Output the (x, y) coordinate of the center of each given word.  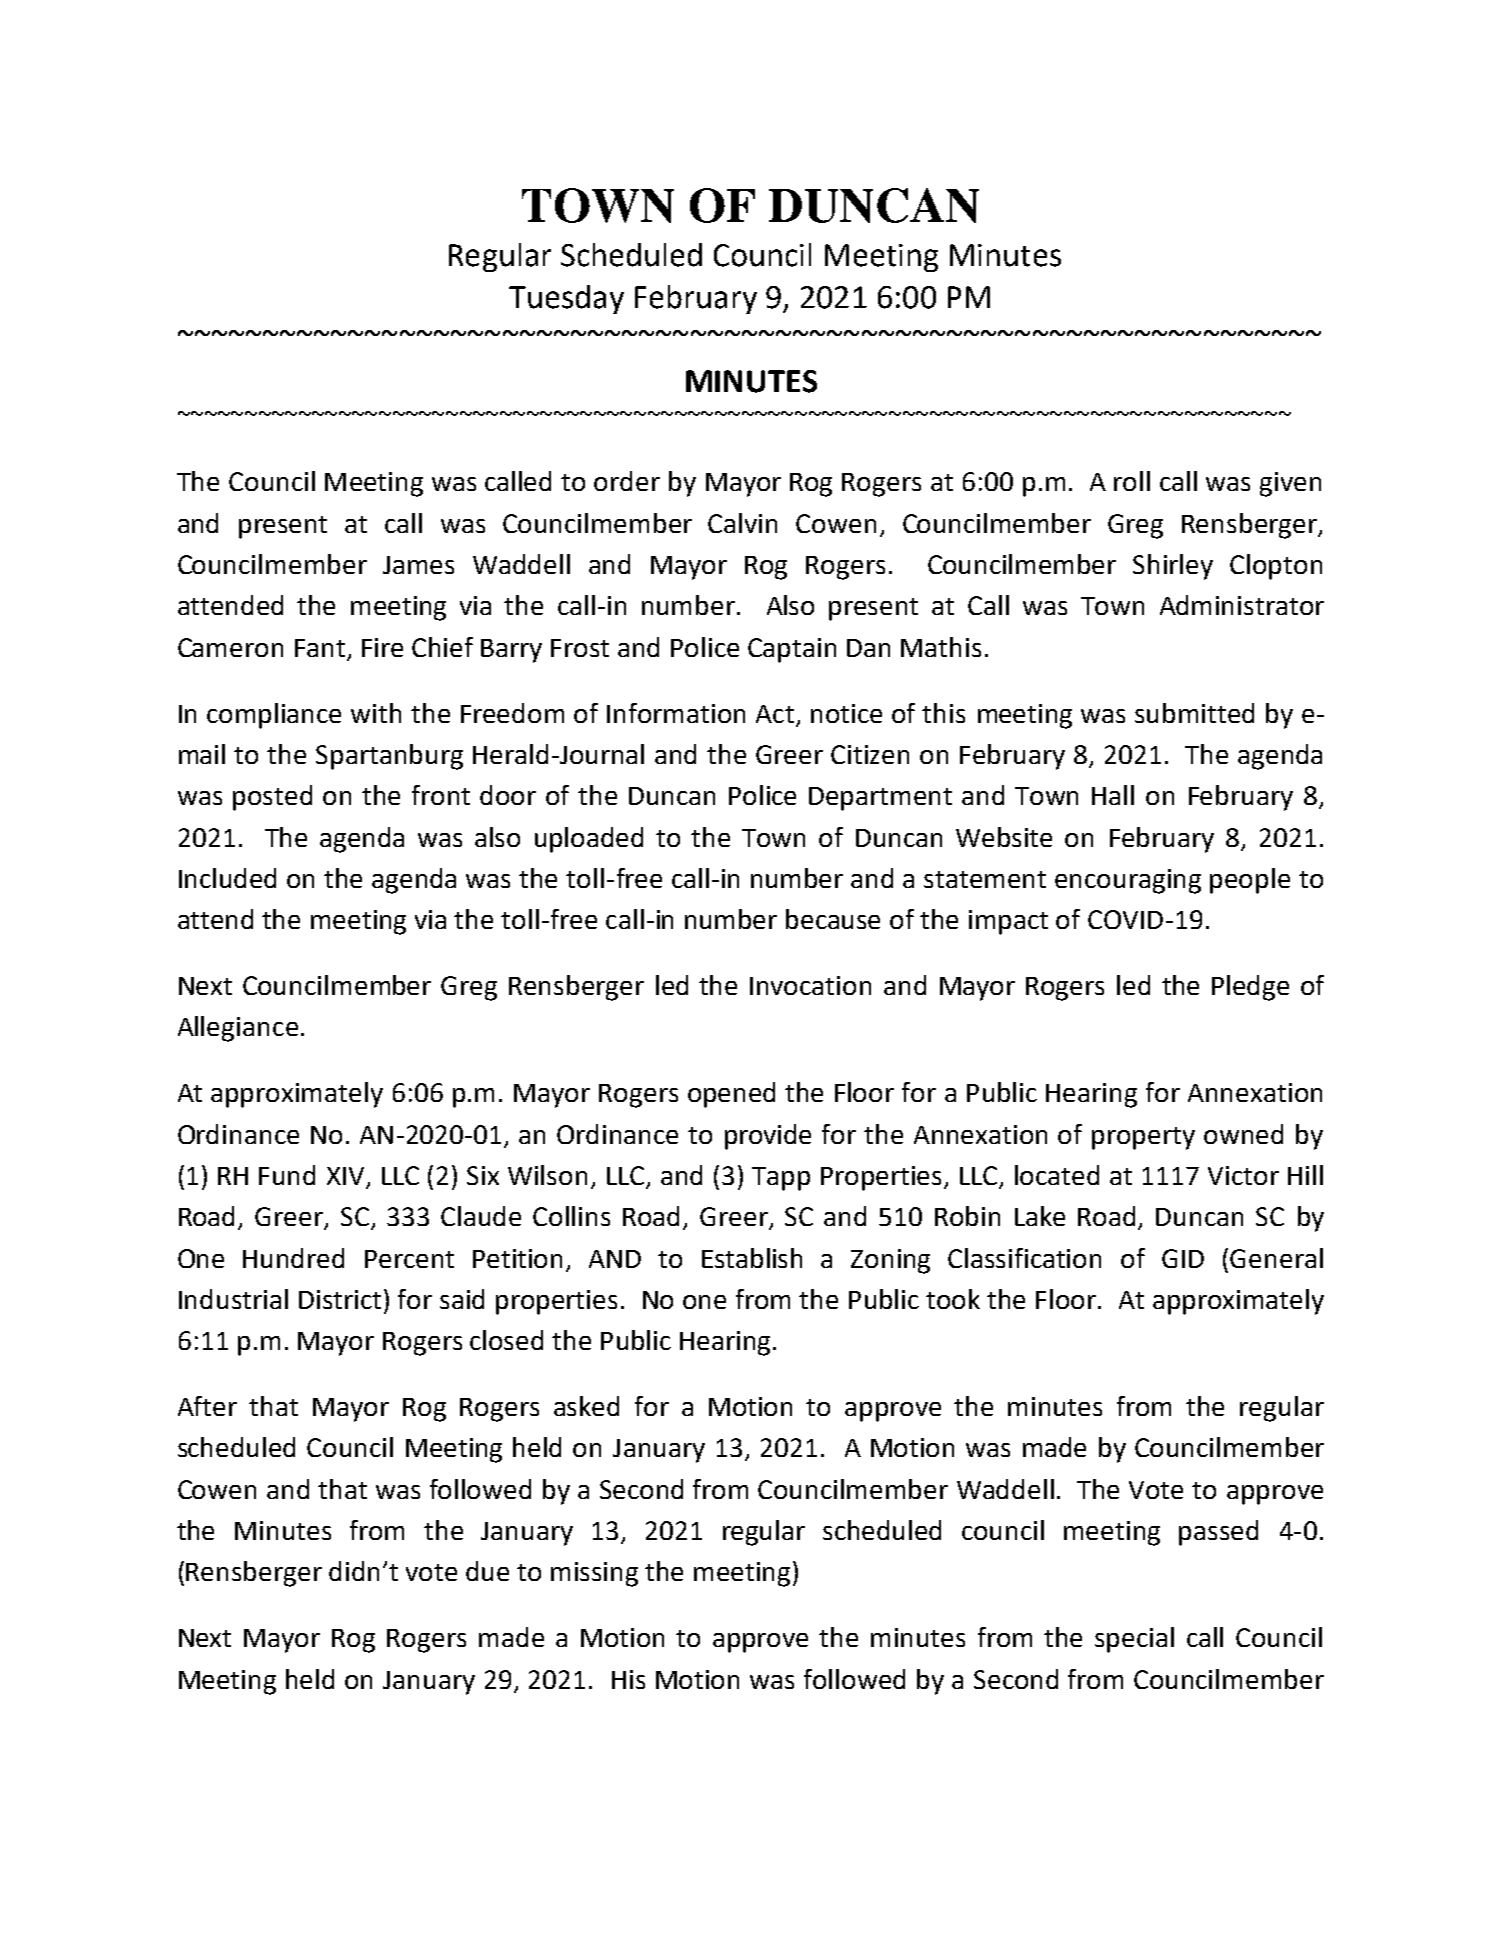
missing (594, 1574)
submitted (1194, 713)
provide (768, 1137)
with (376, 713)
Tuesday (566, 299)
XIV (345, 1176)
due (487, 1571)
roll (1132, 481)
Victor (1243, 1175)
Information (676, 713)
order (627, 481)
